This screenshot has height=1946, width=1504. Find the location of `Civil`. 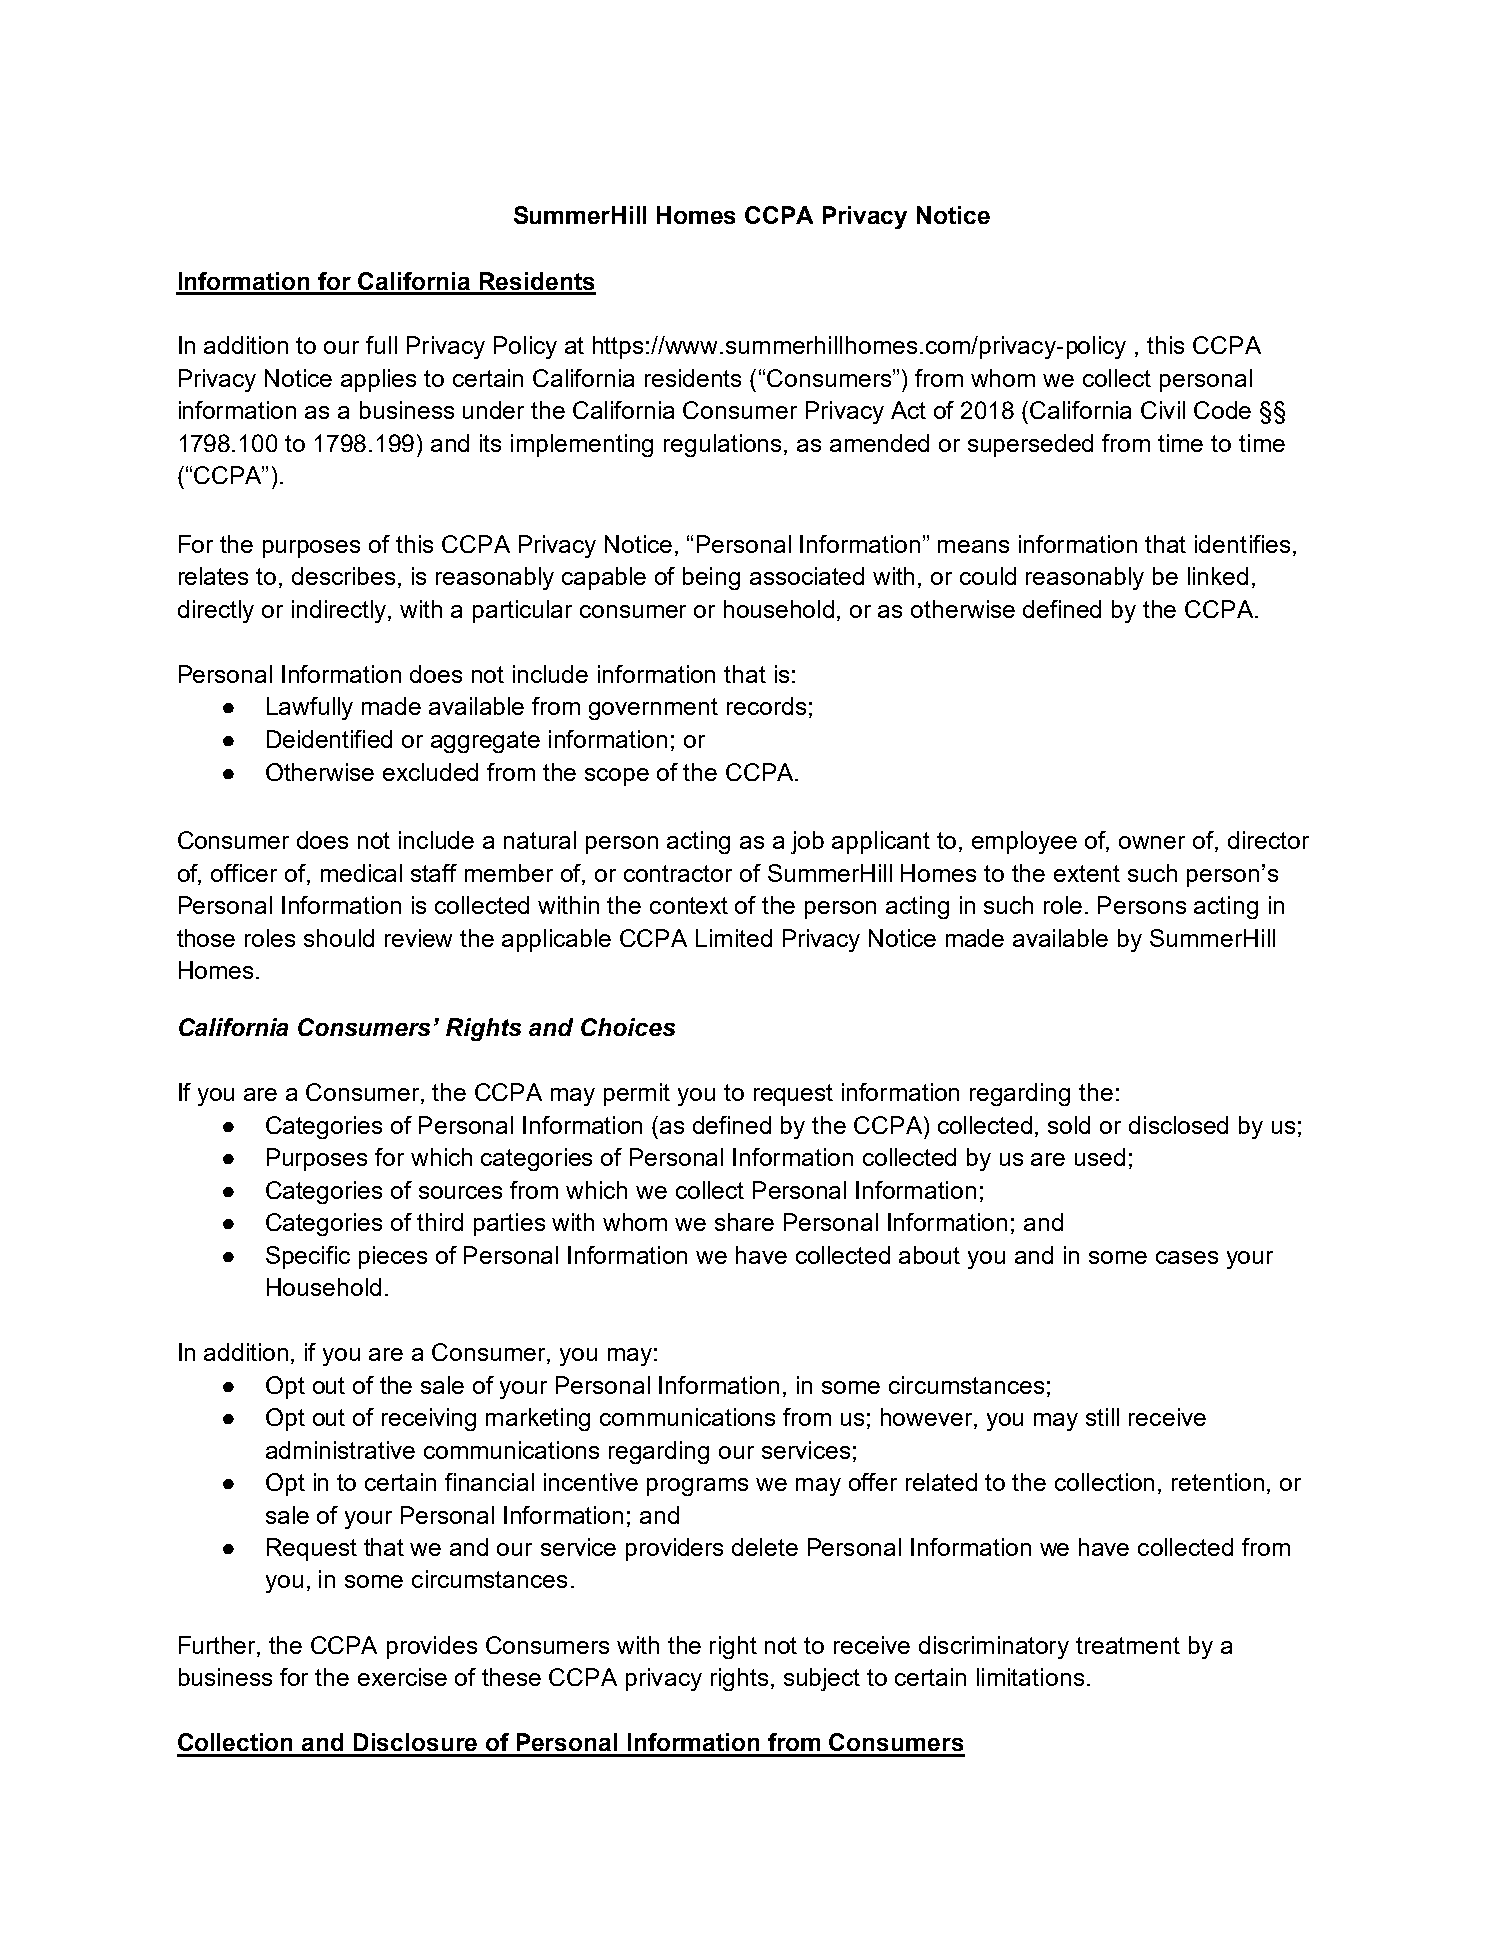

Civil is located at coordinates (1163, 410).
